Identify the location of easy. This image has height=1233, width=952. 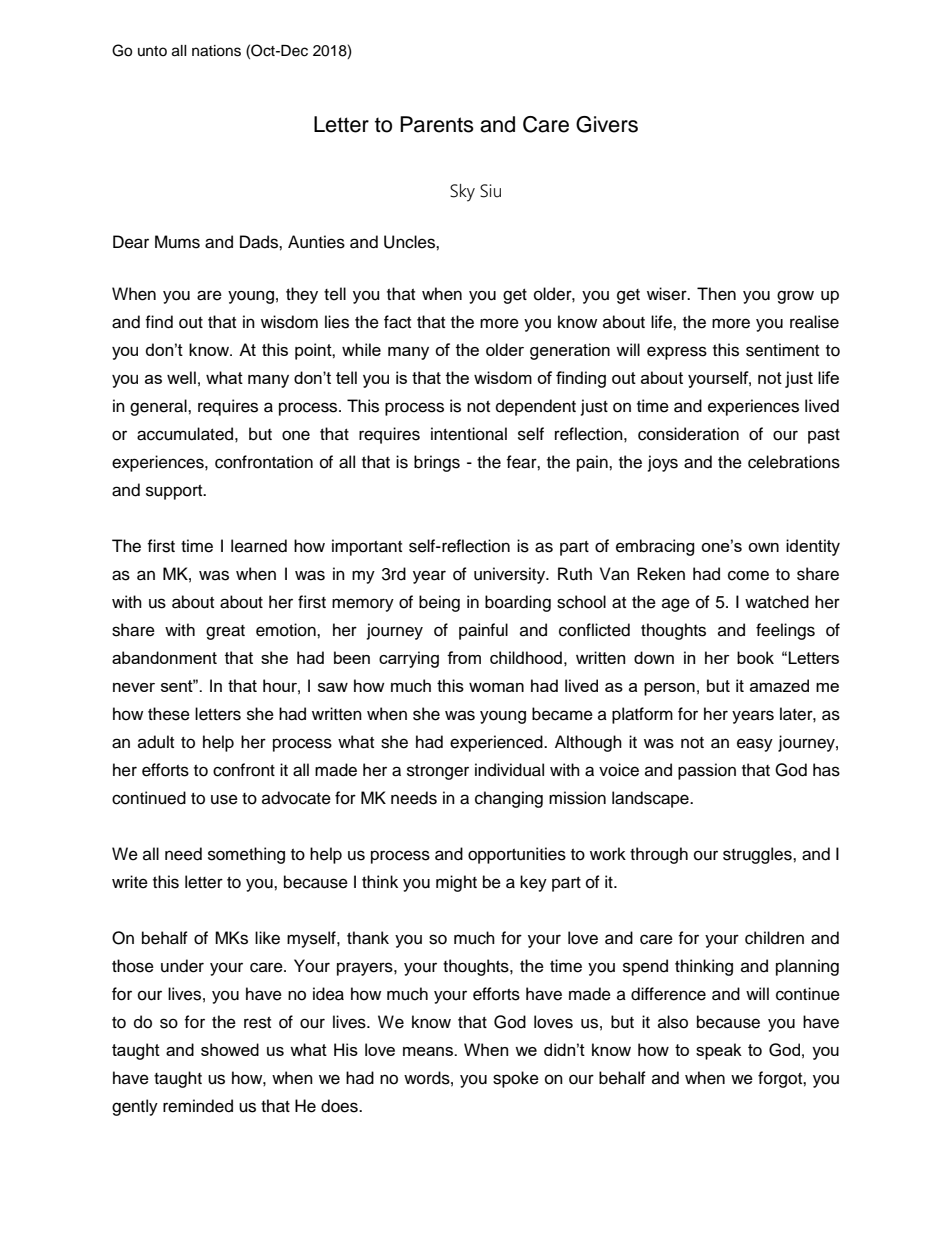
(755, 745).
